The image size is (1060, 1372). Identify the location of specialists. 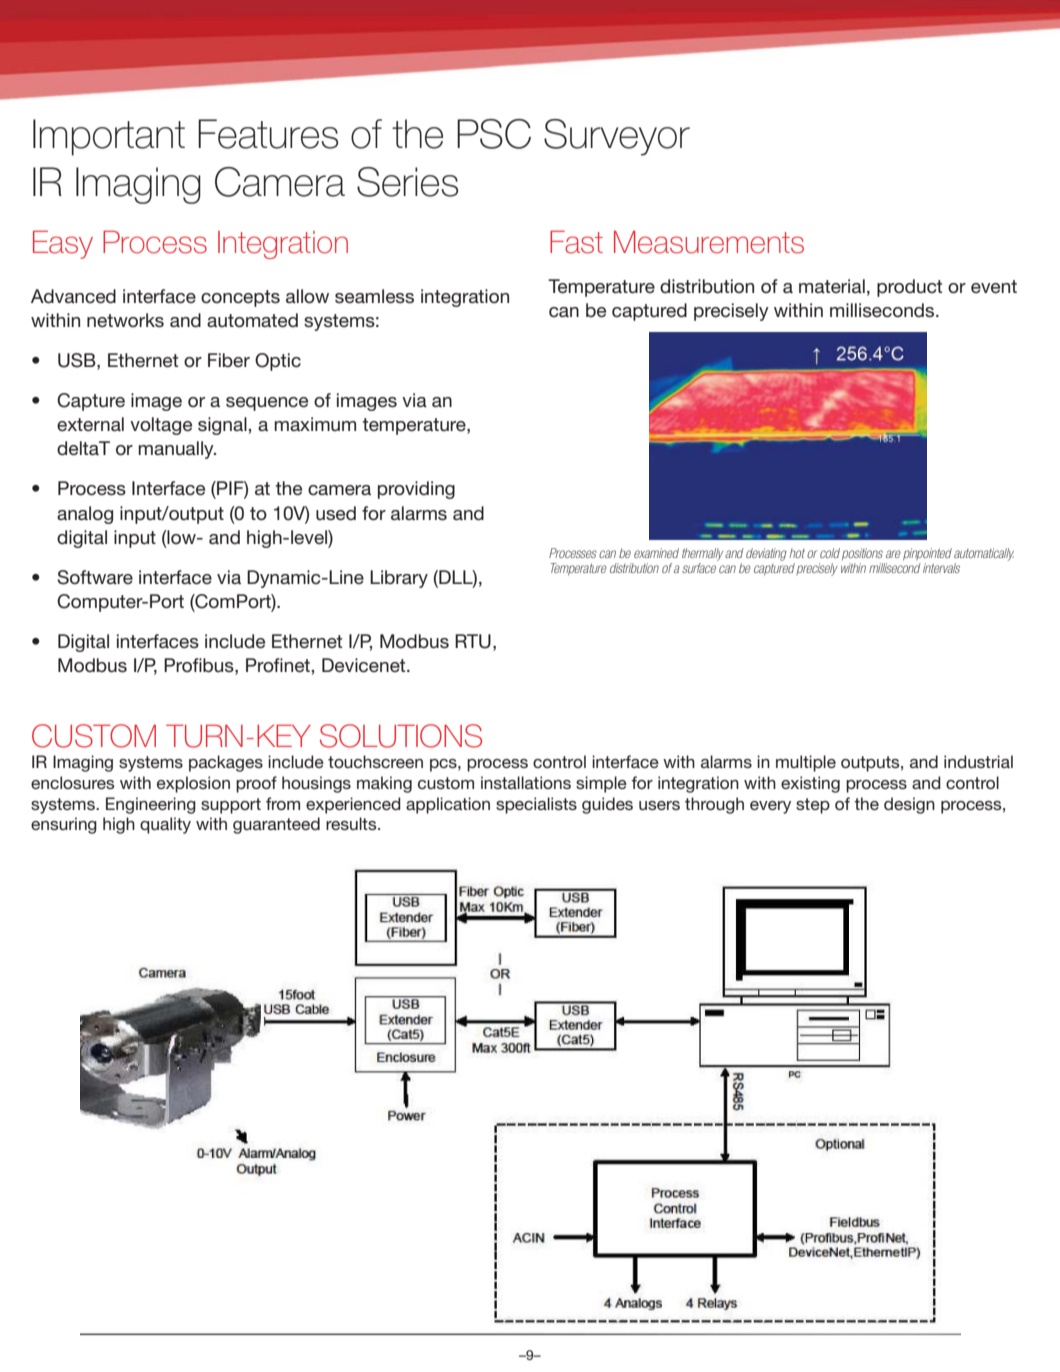
(536, 805).
